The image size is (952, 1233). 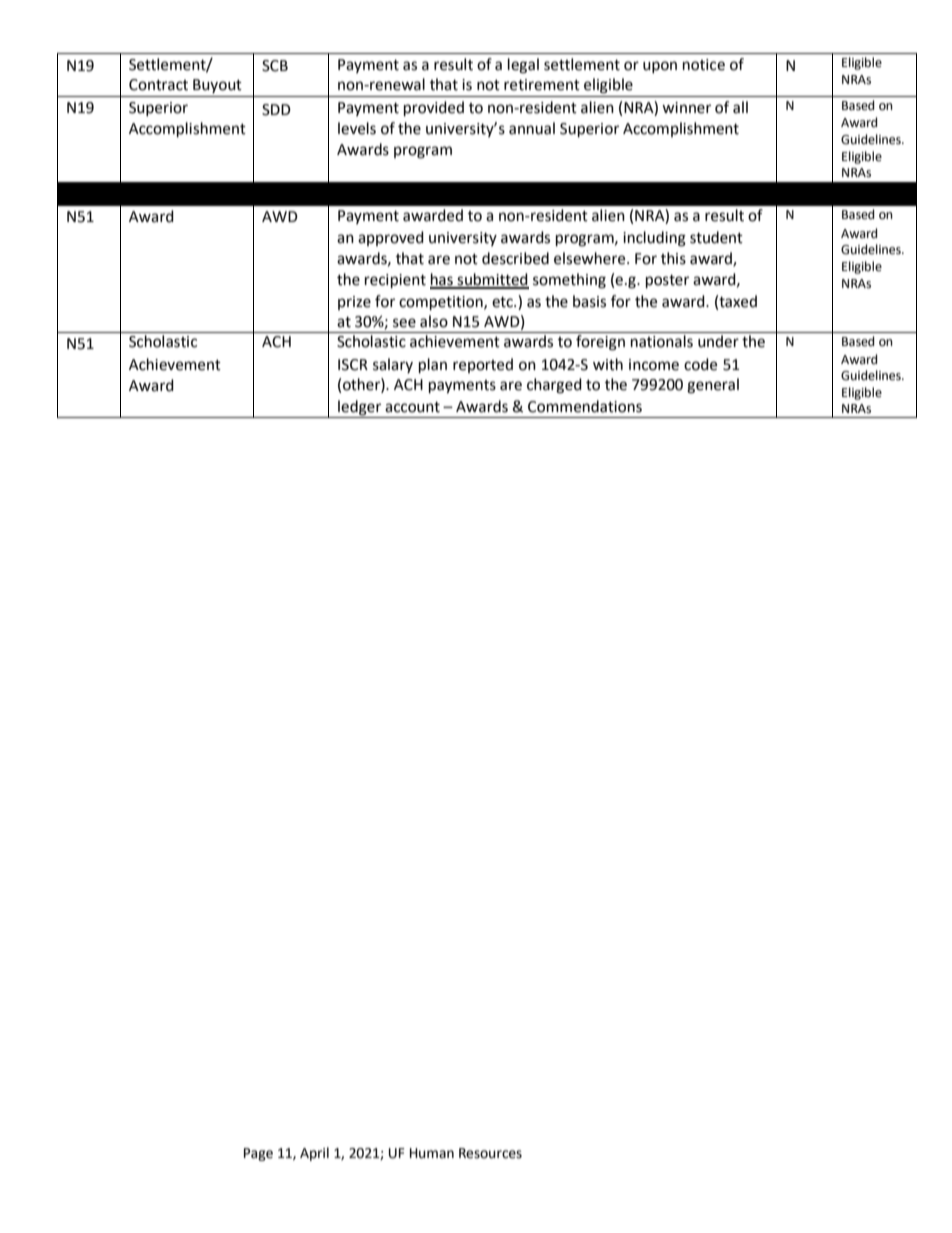 I want to click on winner, so click(x=686, y=108).
